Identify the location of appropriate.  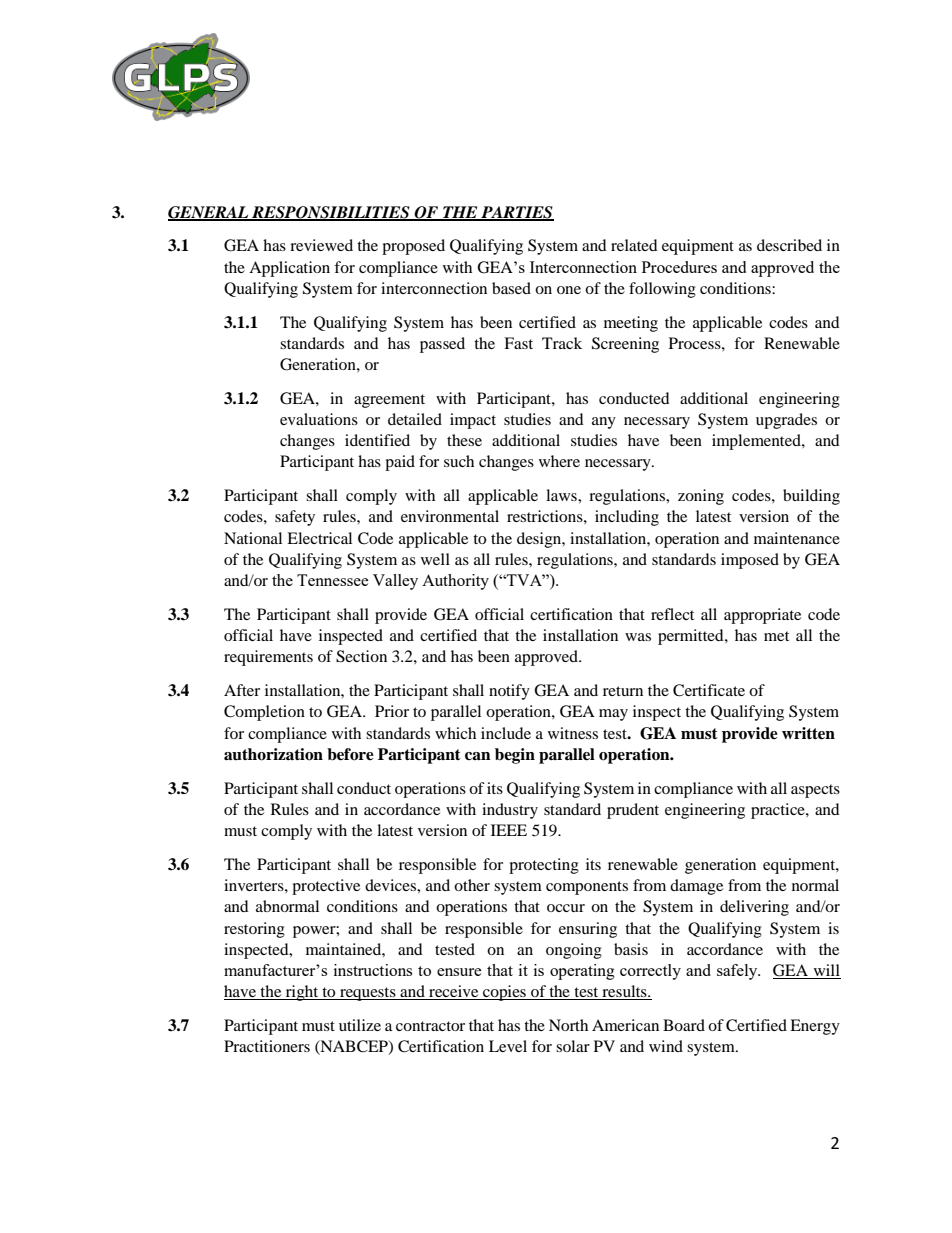
(762, 616).
